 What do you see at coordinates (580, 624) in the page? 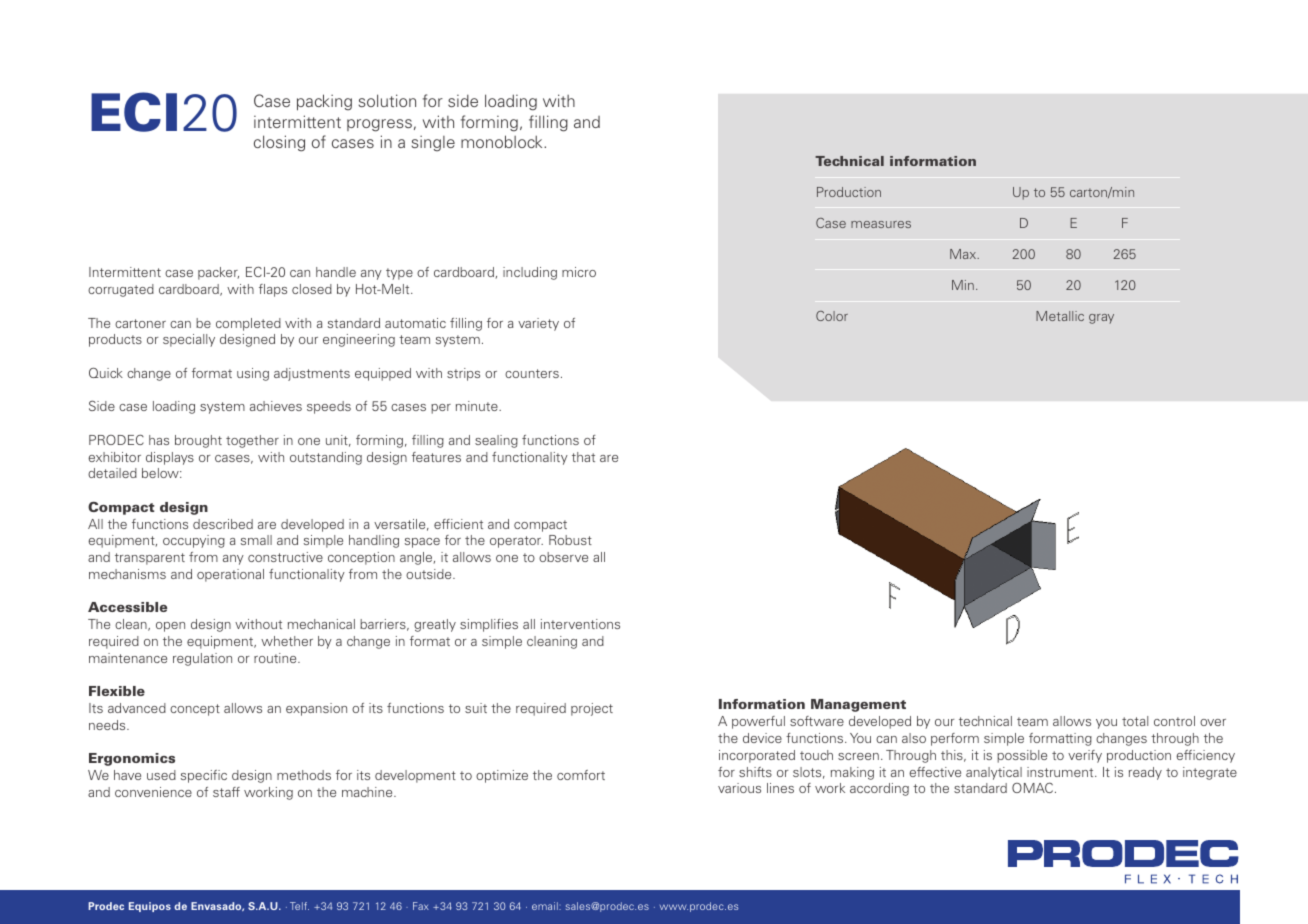
I see `interventions` at bounding box center [580, 624].
